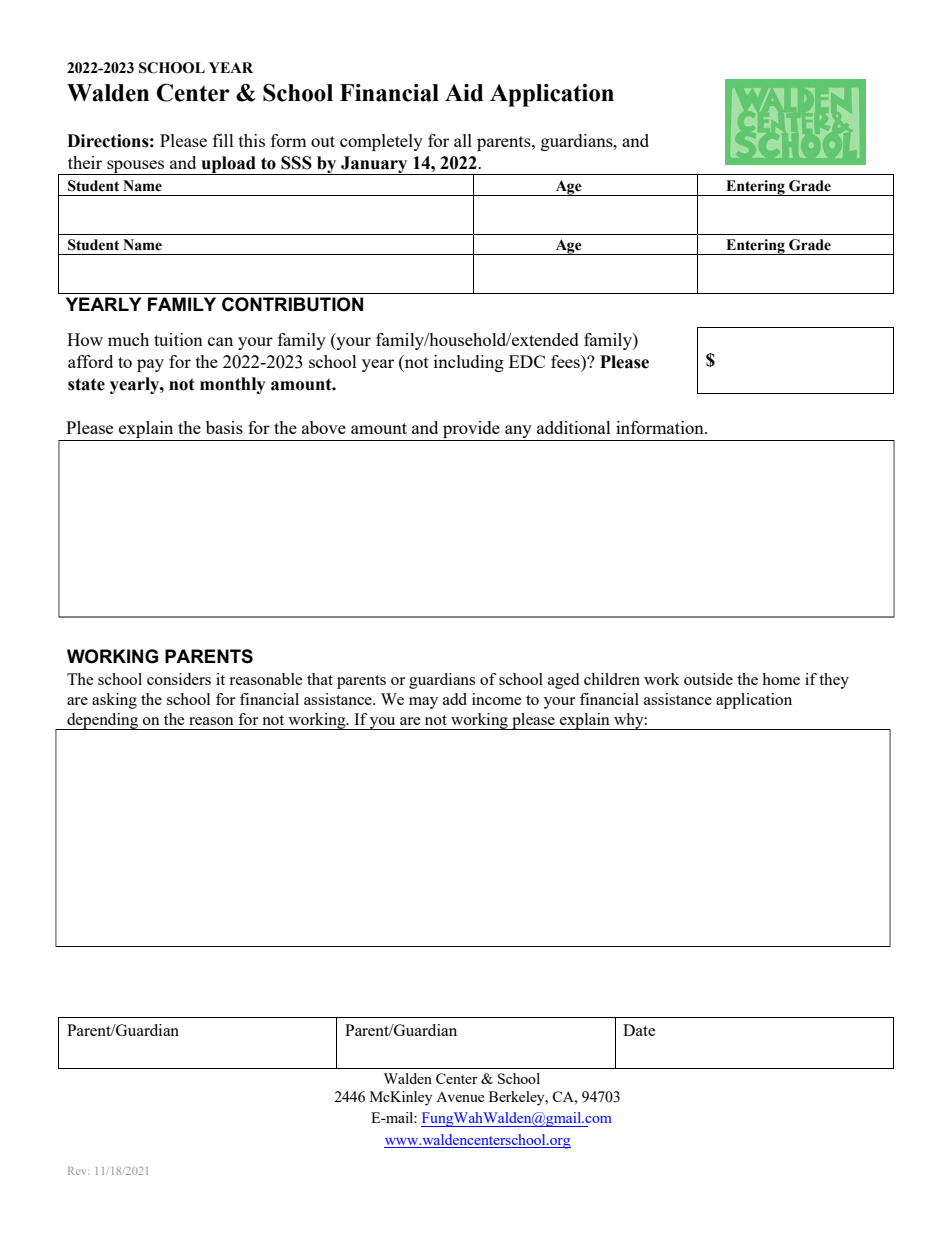  I want to click on depending, so click(103, 721).
